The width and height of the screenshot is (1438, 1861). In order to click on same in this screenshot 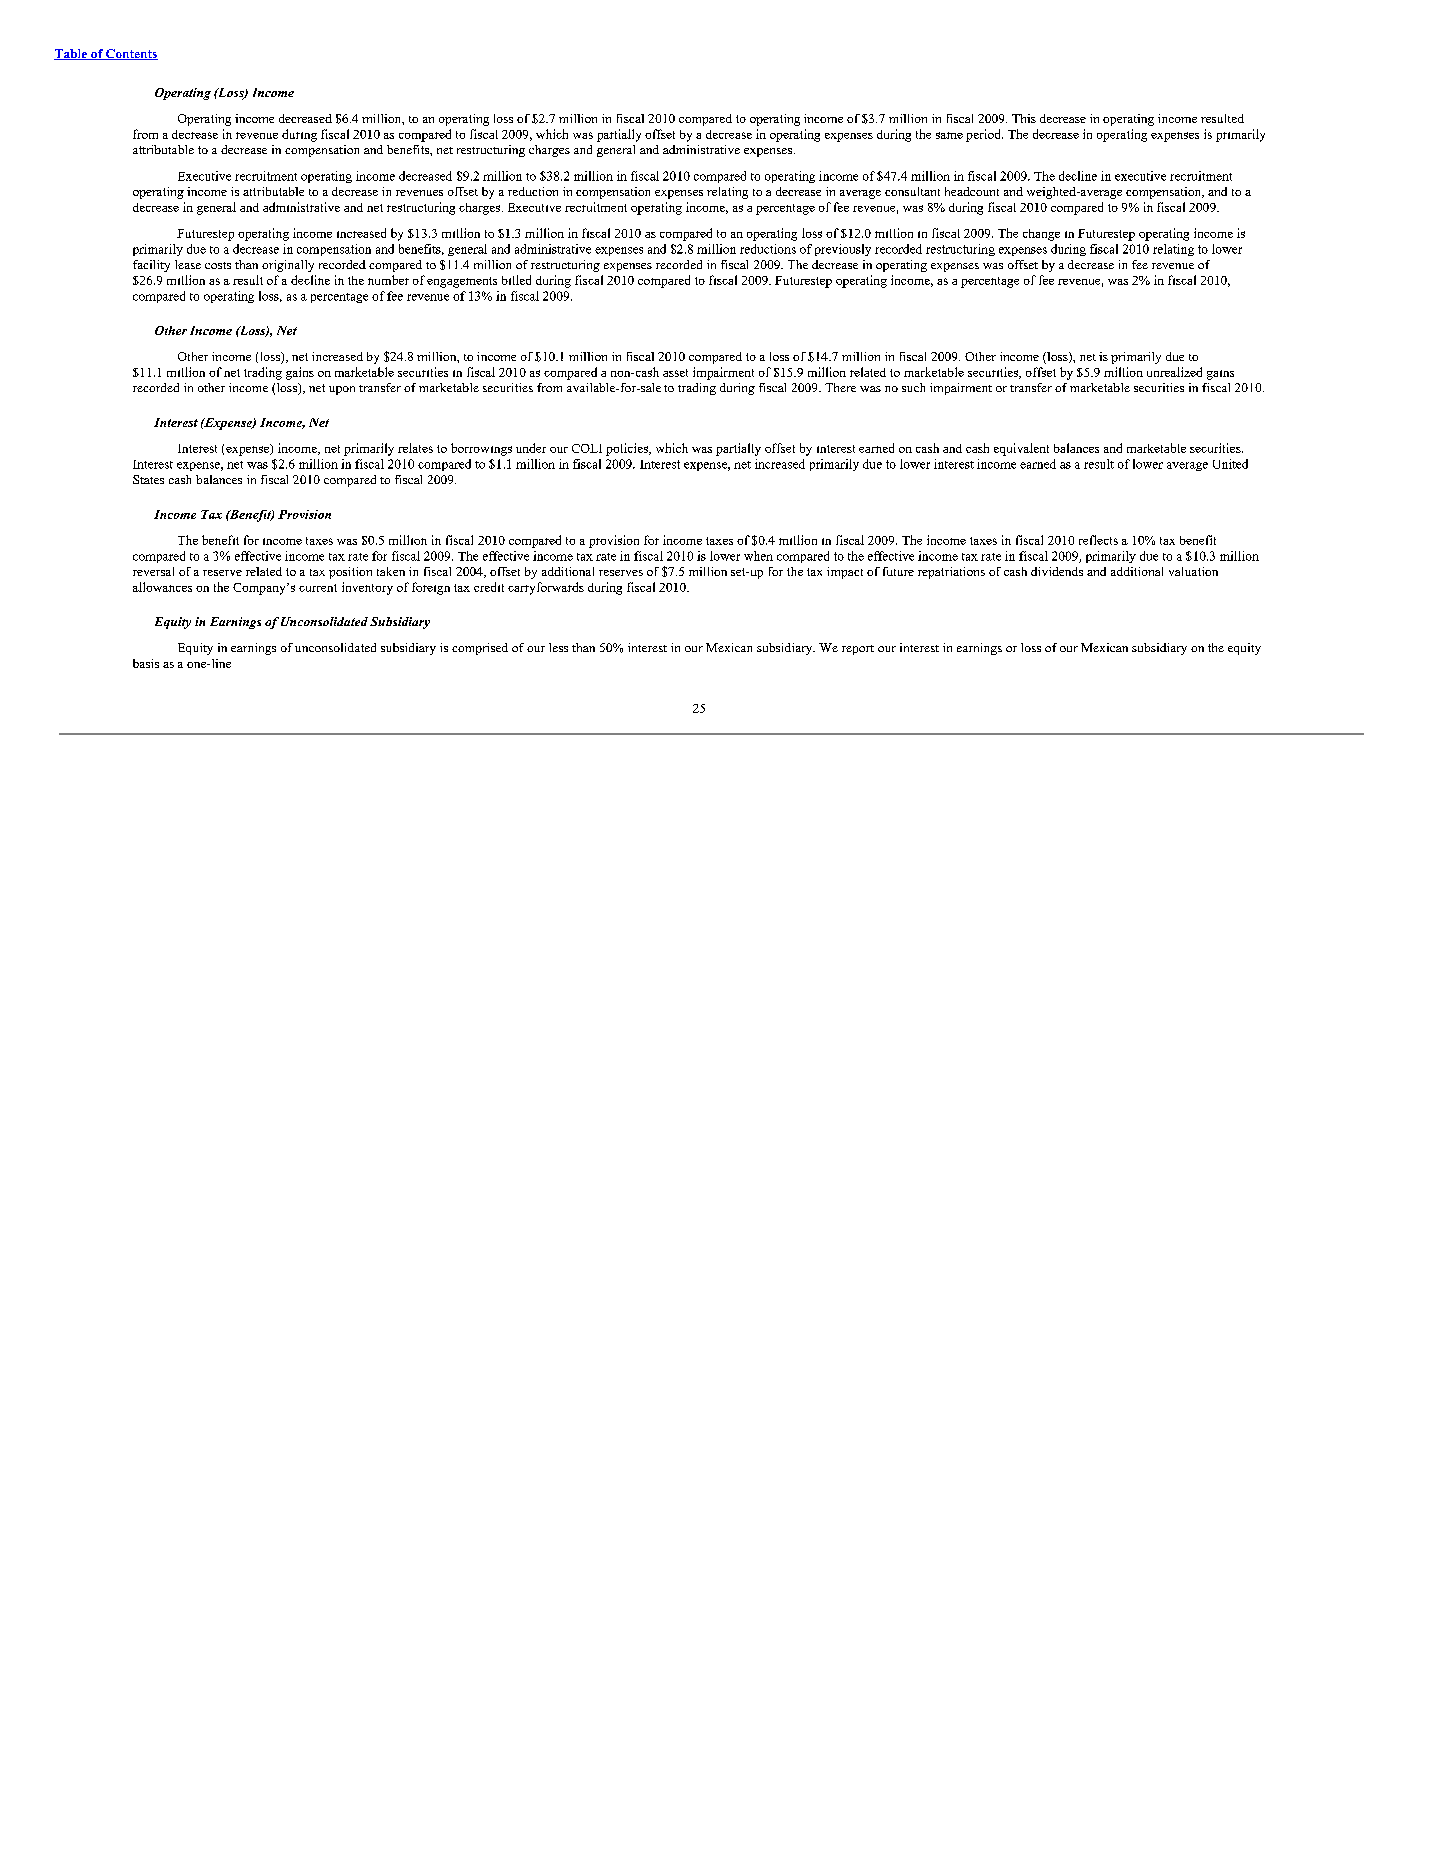, I will do `click(949, 135)`.
